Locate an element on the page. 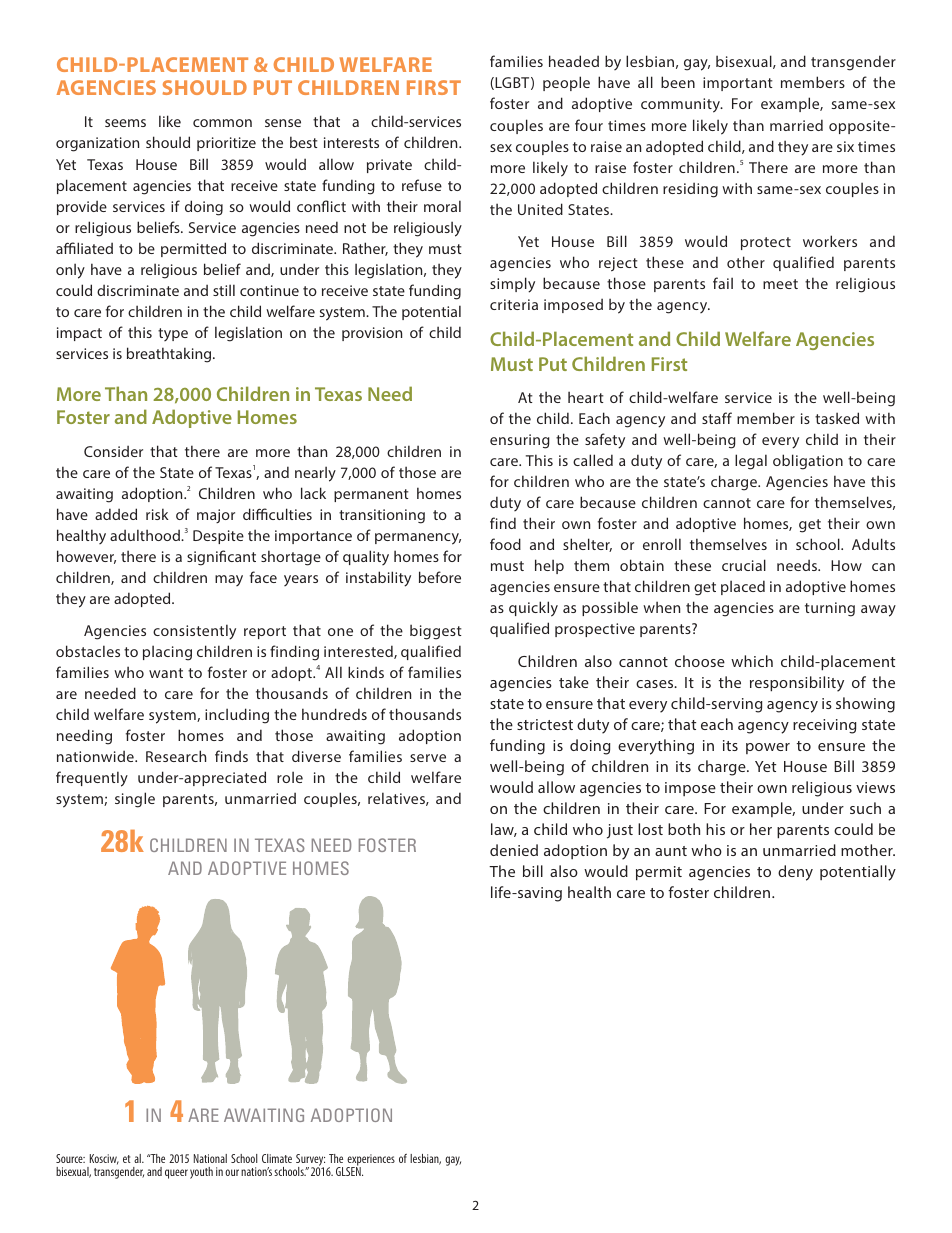 Image resolution: width=952 pixels, height=1233 pixels. ensuring is located at coordinates (520, 441).
